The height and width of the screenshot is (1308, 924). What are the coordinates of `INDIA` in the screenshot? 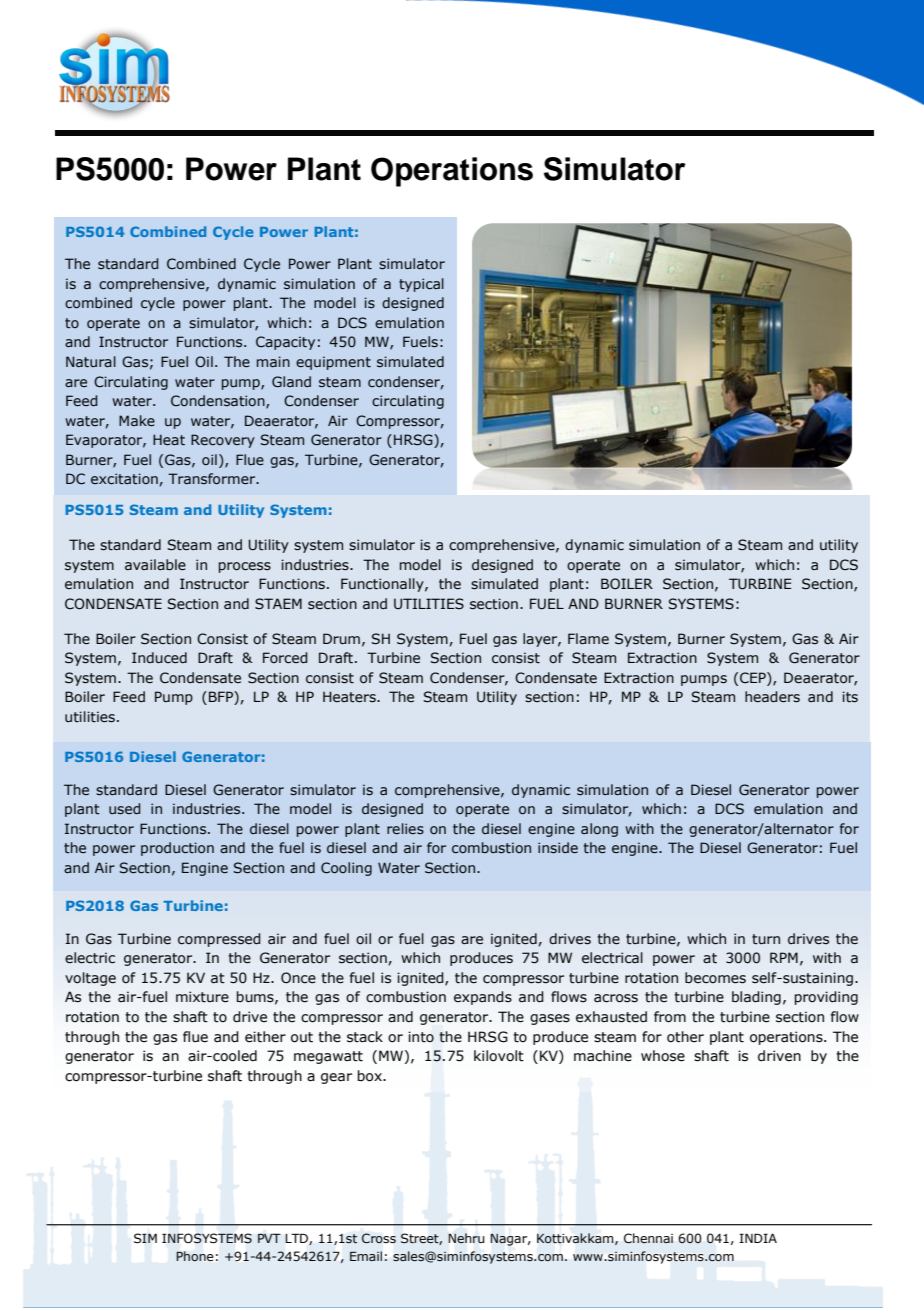 It's located at (758, 1238).
